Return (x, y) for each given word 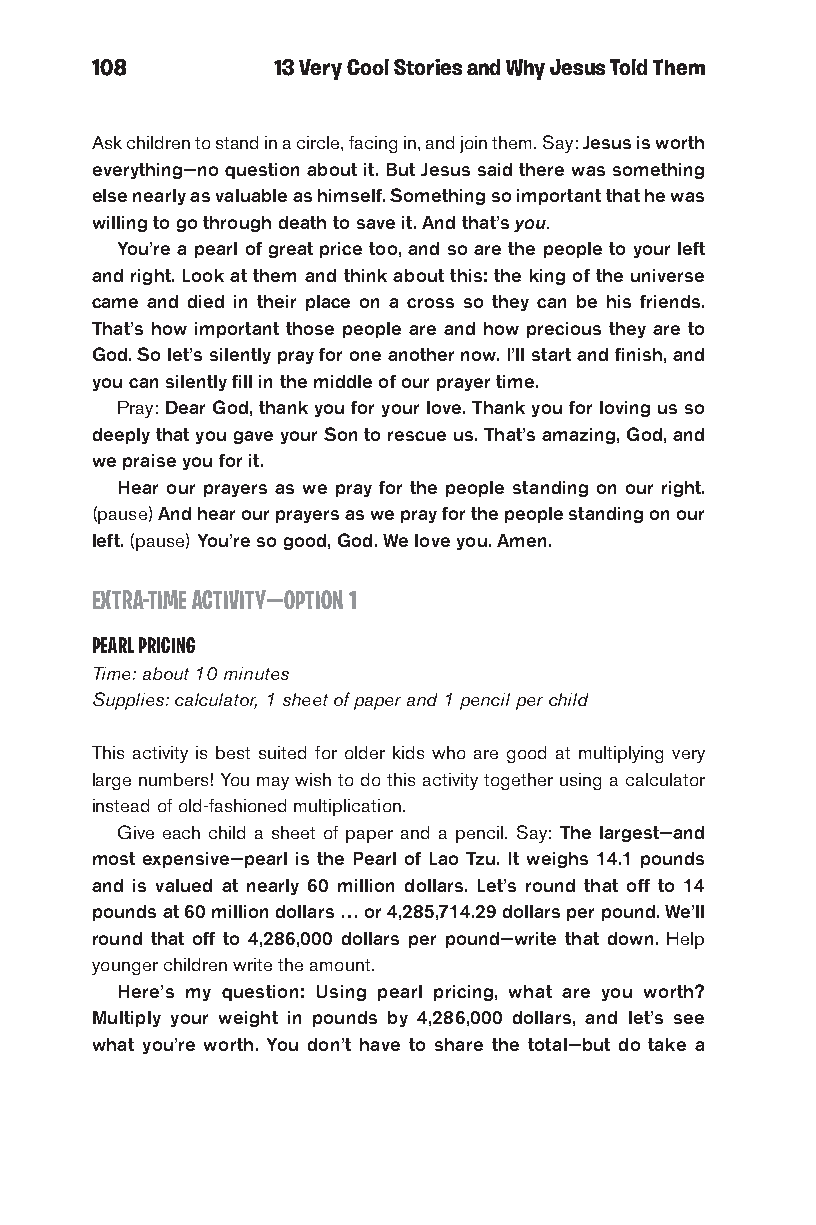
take (667, 1044)
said (495, 169)
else (110, 195)
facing (373, 144)
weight (248, 1019)
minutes (256, 673)
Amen (521, 540)
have (380, 1044)
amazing (578, 436)
